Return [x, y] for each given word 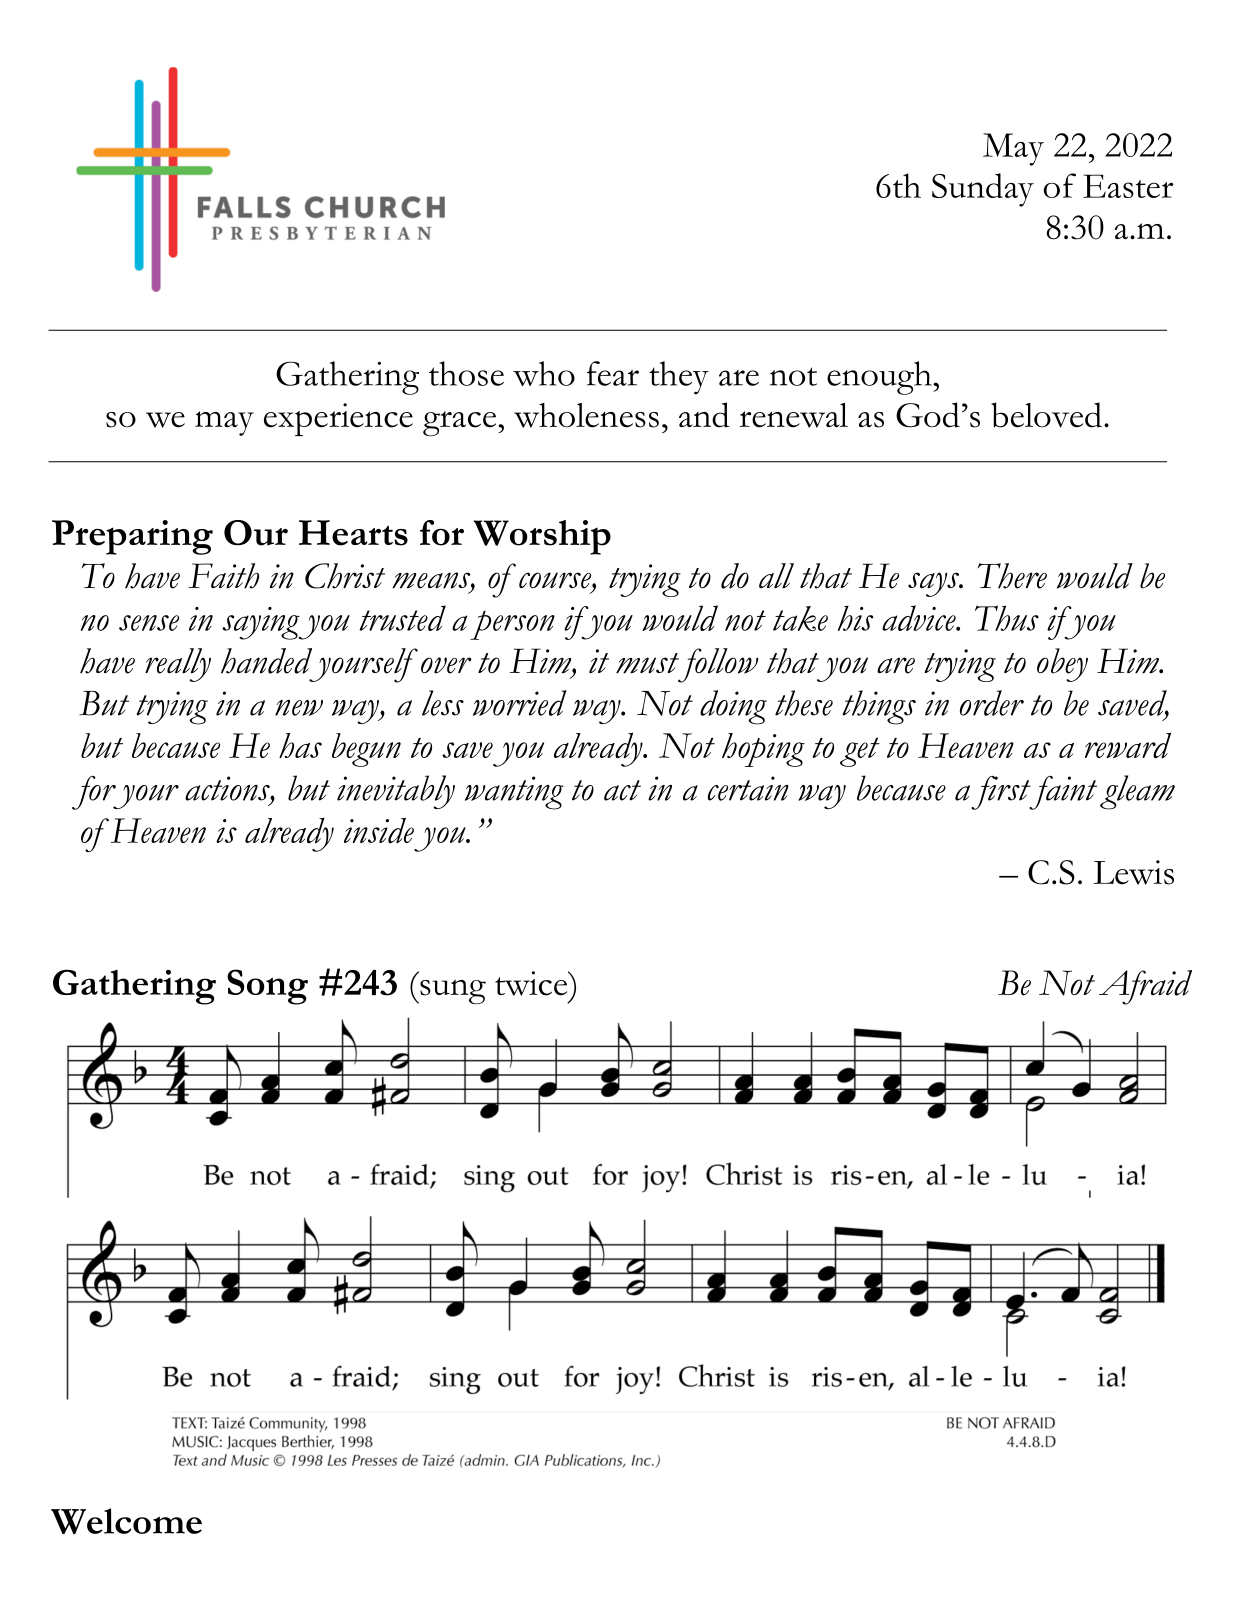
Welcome [126, 1521]
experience [338, 419]
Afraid [1145, 987]
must [647, 663]
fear [613, 373]
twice [532, 983]
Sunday [983, 190]
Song [267, 987]
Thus [1007, 618]
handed [266, 661]
